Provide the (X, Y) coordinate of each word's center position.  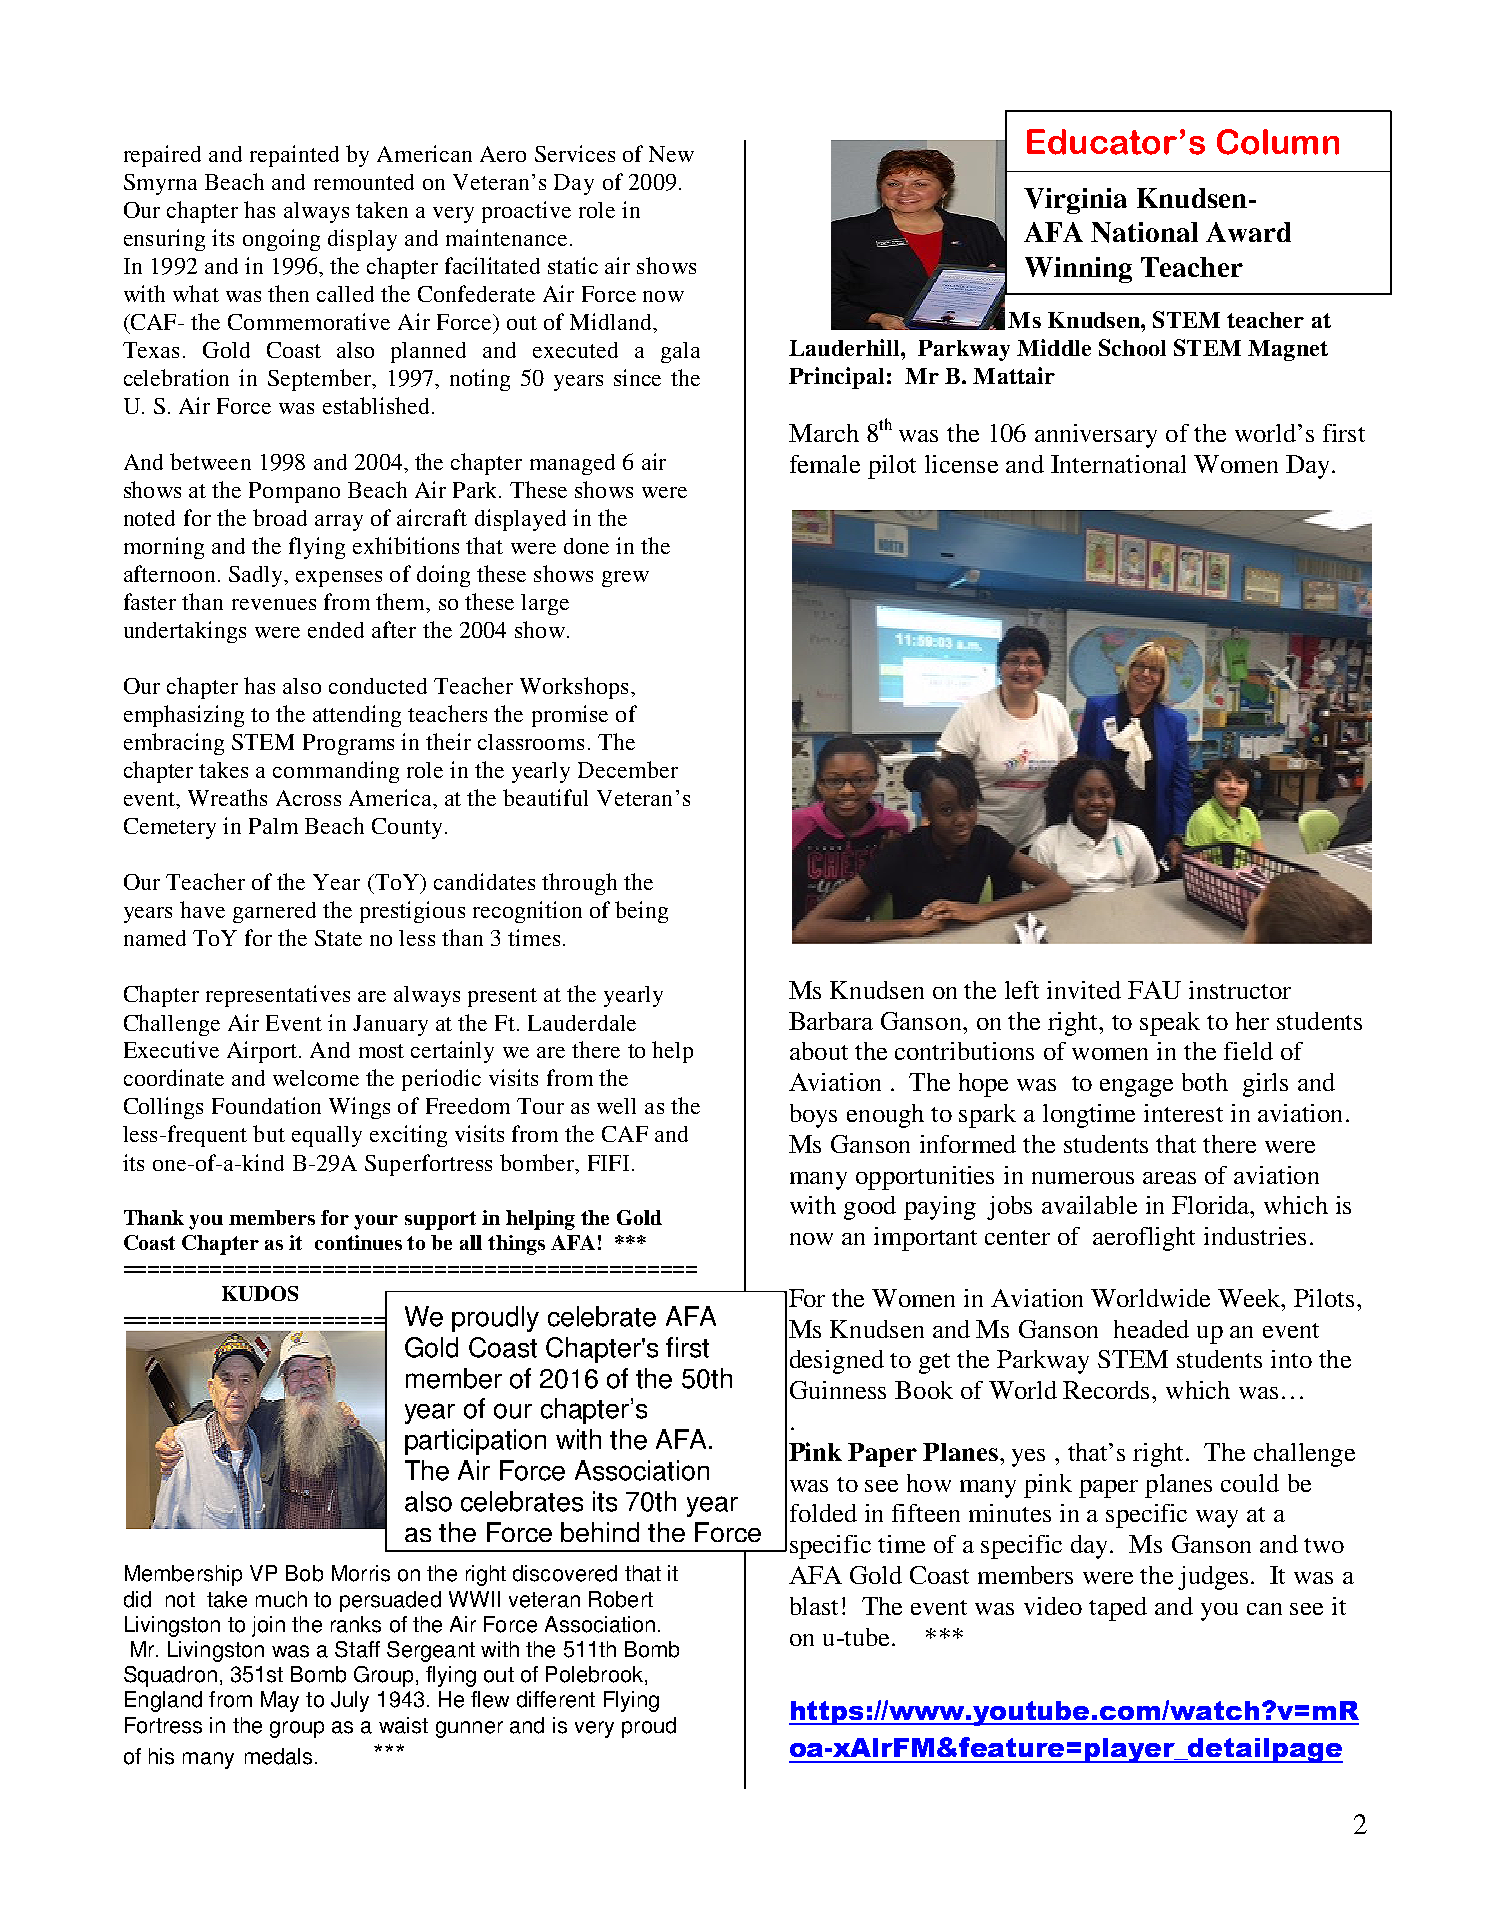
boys (813, 1116)
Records (1108, 1390)
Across (308, 798)
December (628, 769)
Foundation (266, 1105)
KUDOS (260, 1293)
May (280, 1701)
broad (280, 517)
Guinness (838, 1390)
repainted (294, 156)
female (825, 464)
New (671, 154)
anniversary (1096, 436)
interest (1183, 1113)
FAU (1154, 990)
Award (1248, 232)
